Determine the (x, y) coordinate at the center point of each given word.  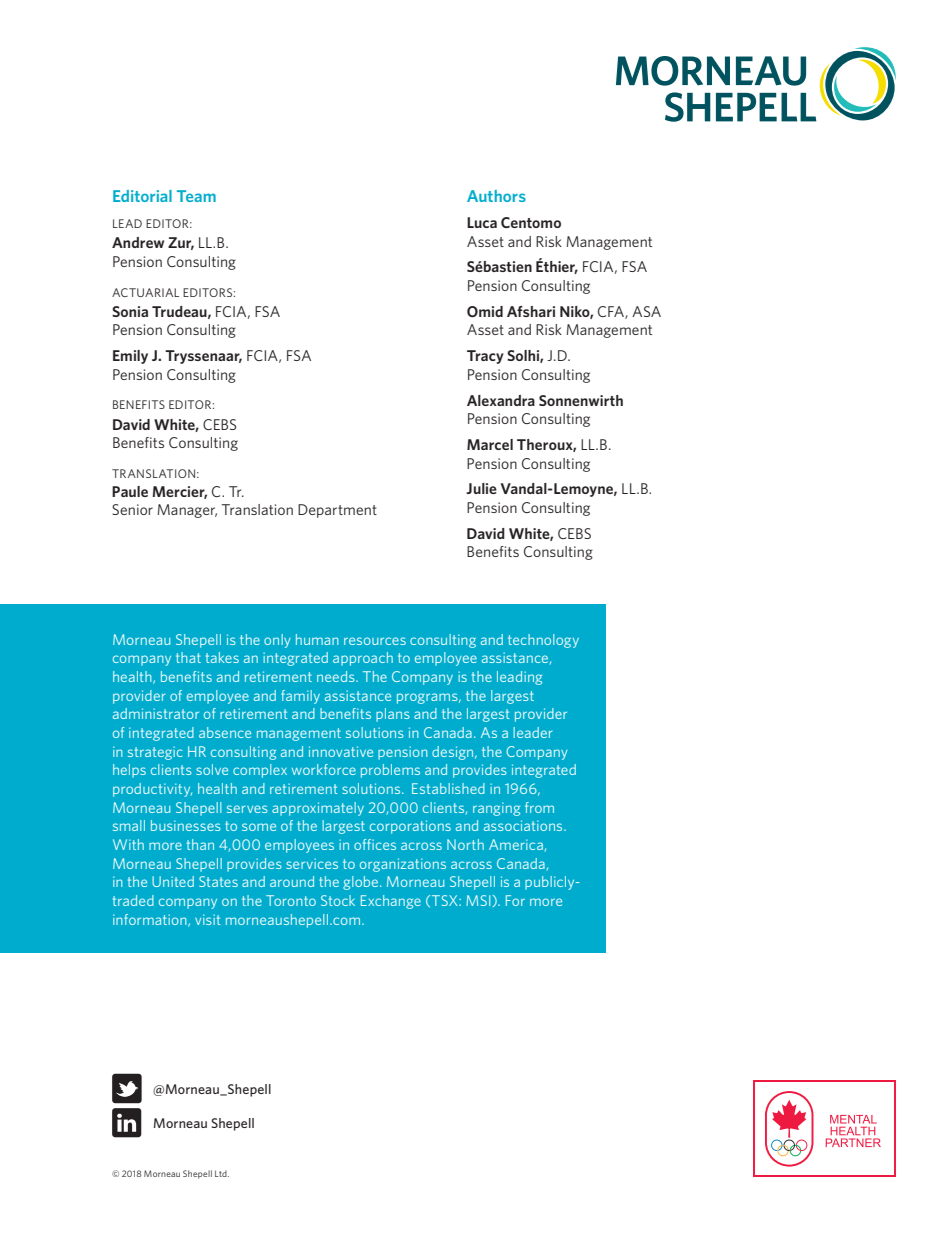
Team (196, 196)
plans (393, 715)
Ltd (222, 1173)
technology (543, 641)
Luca (482, 222)
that (188, 657)
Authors (496, 196)
